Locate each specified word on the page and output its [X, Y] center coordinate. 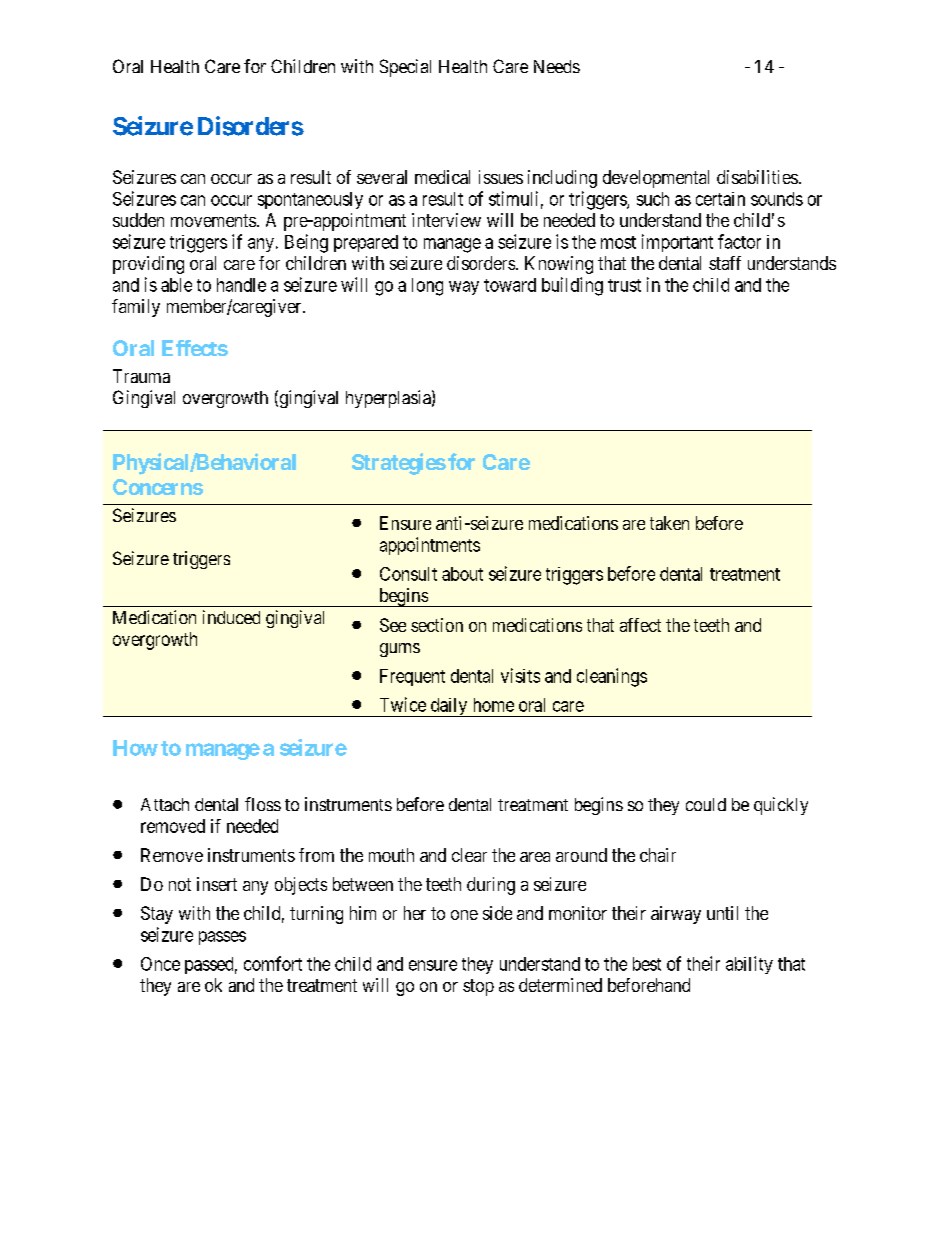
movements [213, 220]
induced [231, 617]
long [427, 287]
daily [449, 707]
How [135, 748]
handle [241, 285]
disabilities [757, 177]
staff [725, 263]
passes [222, 938]
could [706, 804]
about [462, 574]
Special [405, 68]
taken [669, 523]
